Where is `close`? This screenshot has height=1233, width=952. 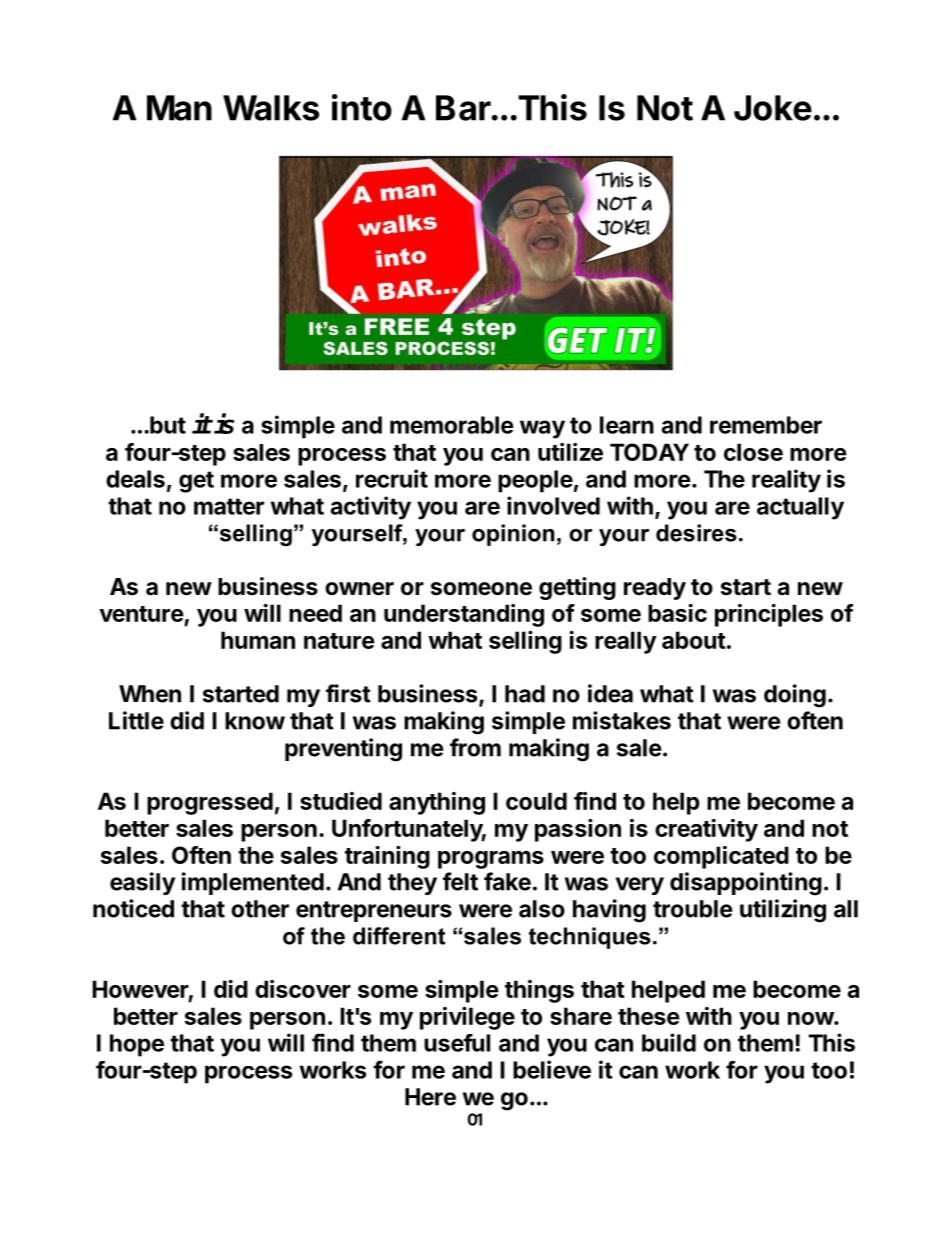
close is located at coordinates (753, 452).
